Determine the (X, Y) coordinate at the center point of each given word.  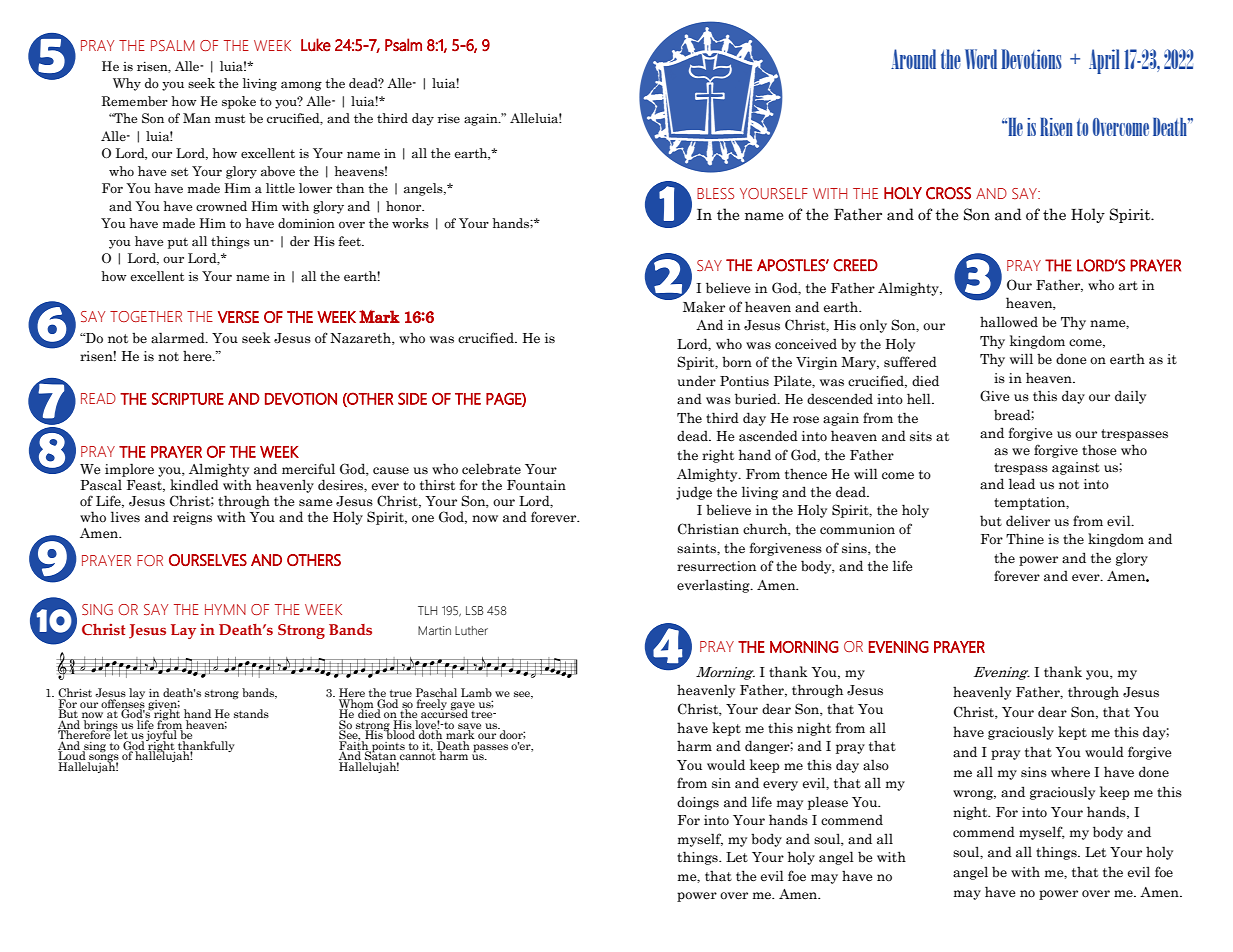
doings (698, 803)
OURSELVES (208, 560)
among (301, 86)
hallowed (1009, 322)
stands (251, 713)
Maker (704, 307)
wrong (974, 795)
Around (913, 59)
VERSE (238, 317)
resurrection (716, 566)
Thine (1025, 539)
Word (981, 59)
